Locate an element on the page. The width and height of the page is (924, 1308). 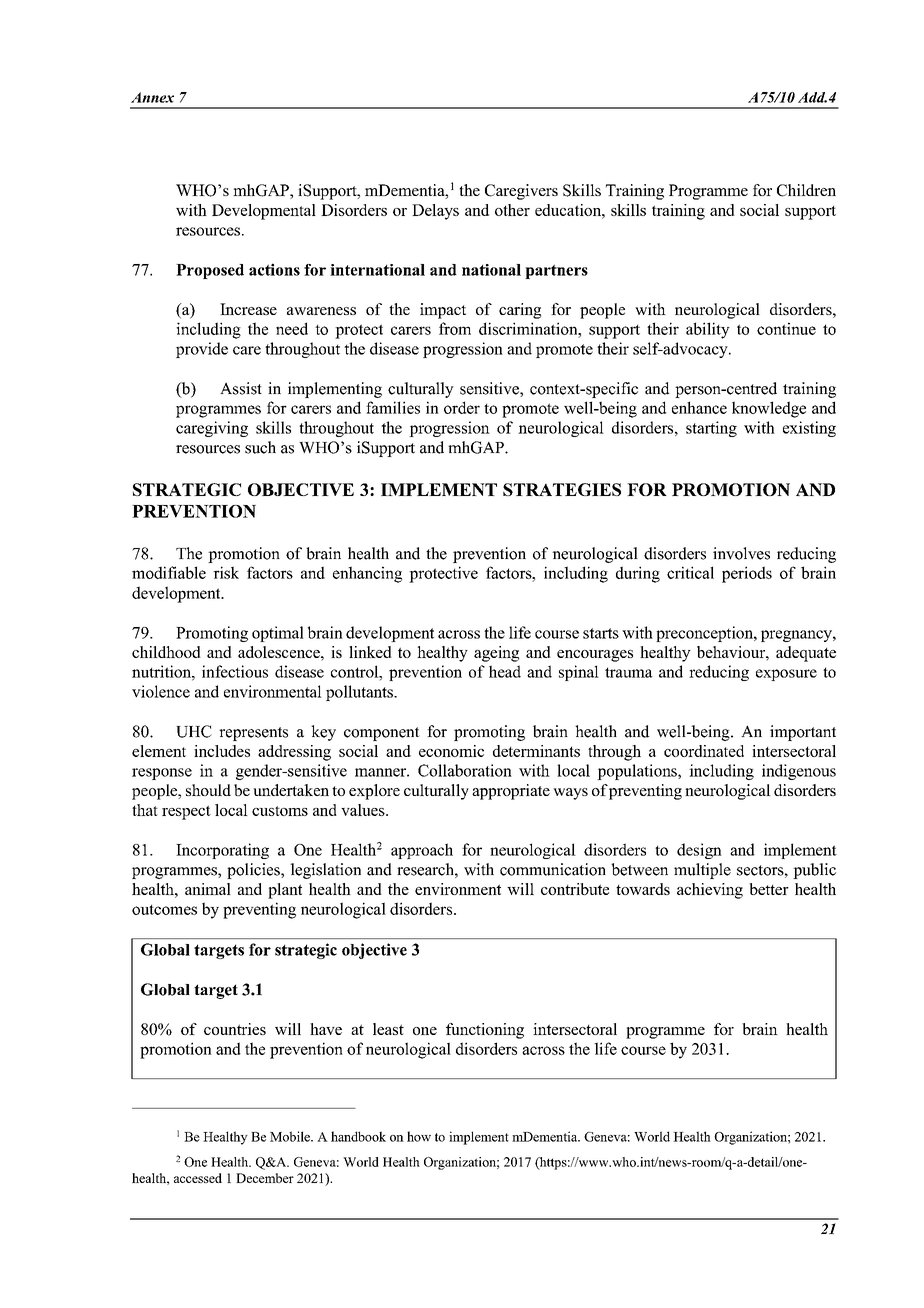
infectious is located at coordinates (235, 671).
